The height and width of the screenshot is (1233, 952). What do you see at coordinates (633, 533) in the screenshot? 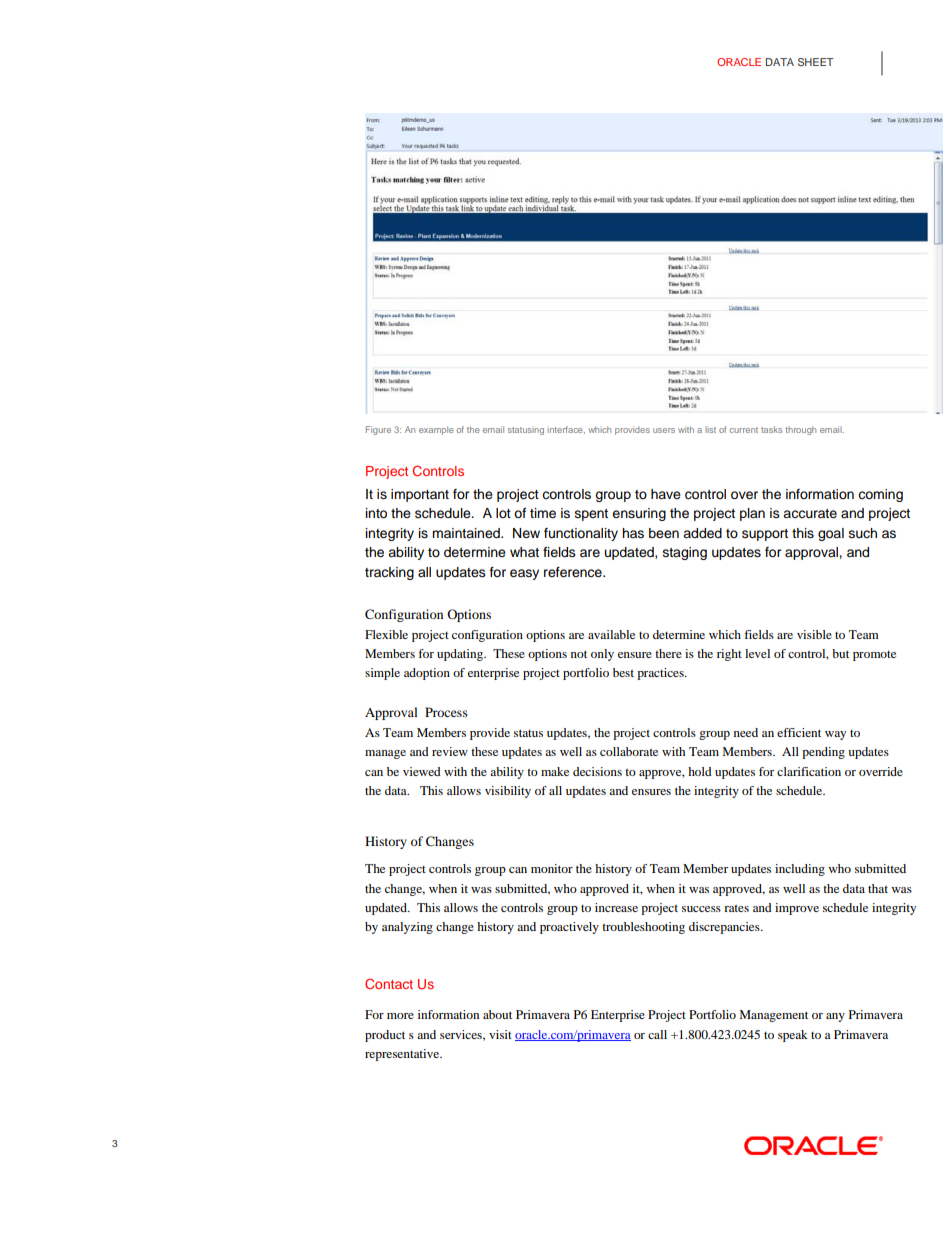
I see `has` at bounding box center [633, 533].
